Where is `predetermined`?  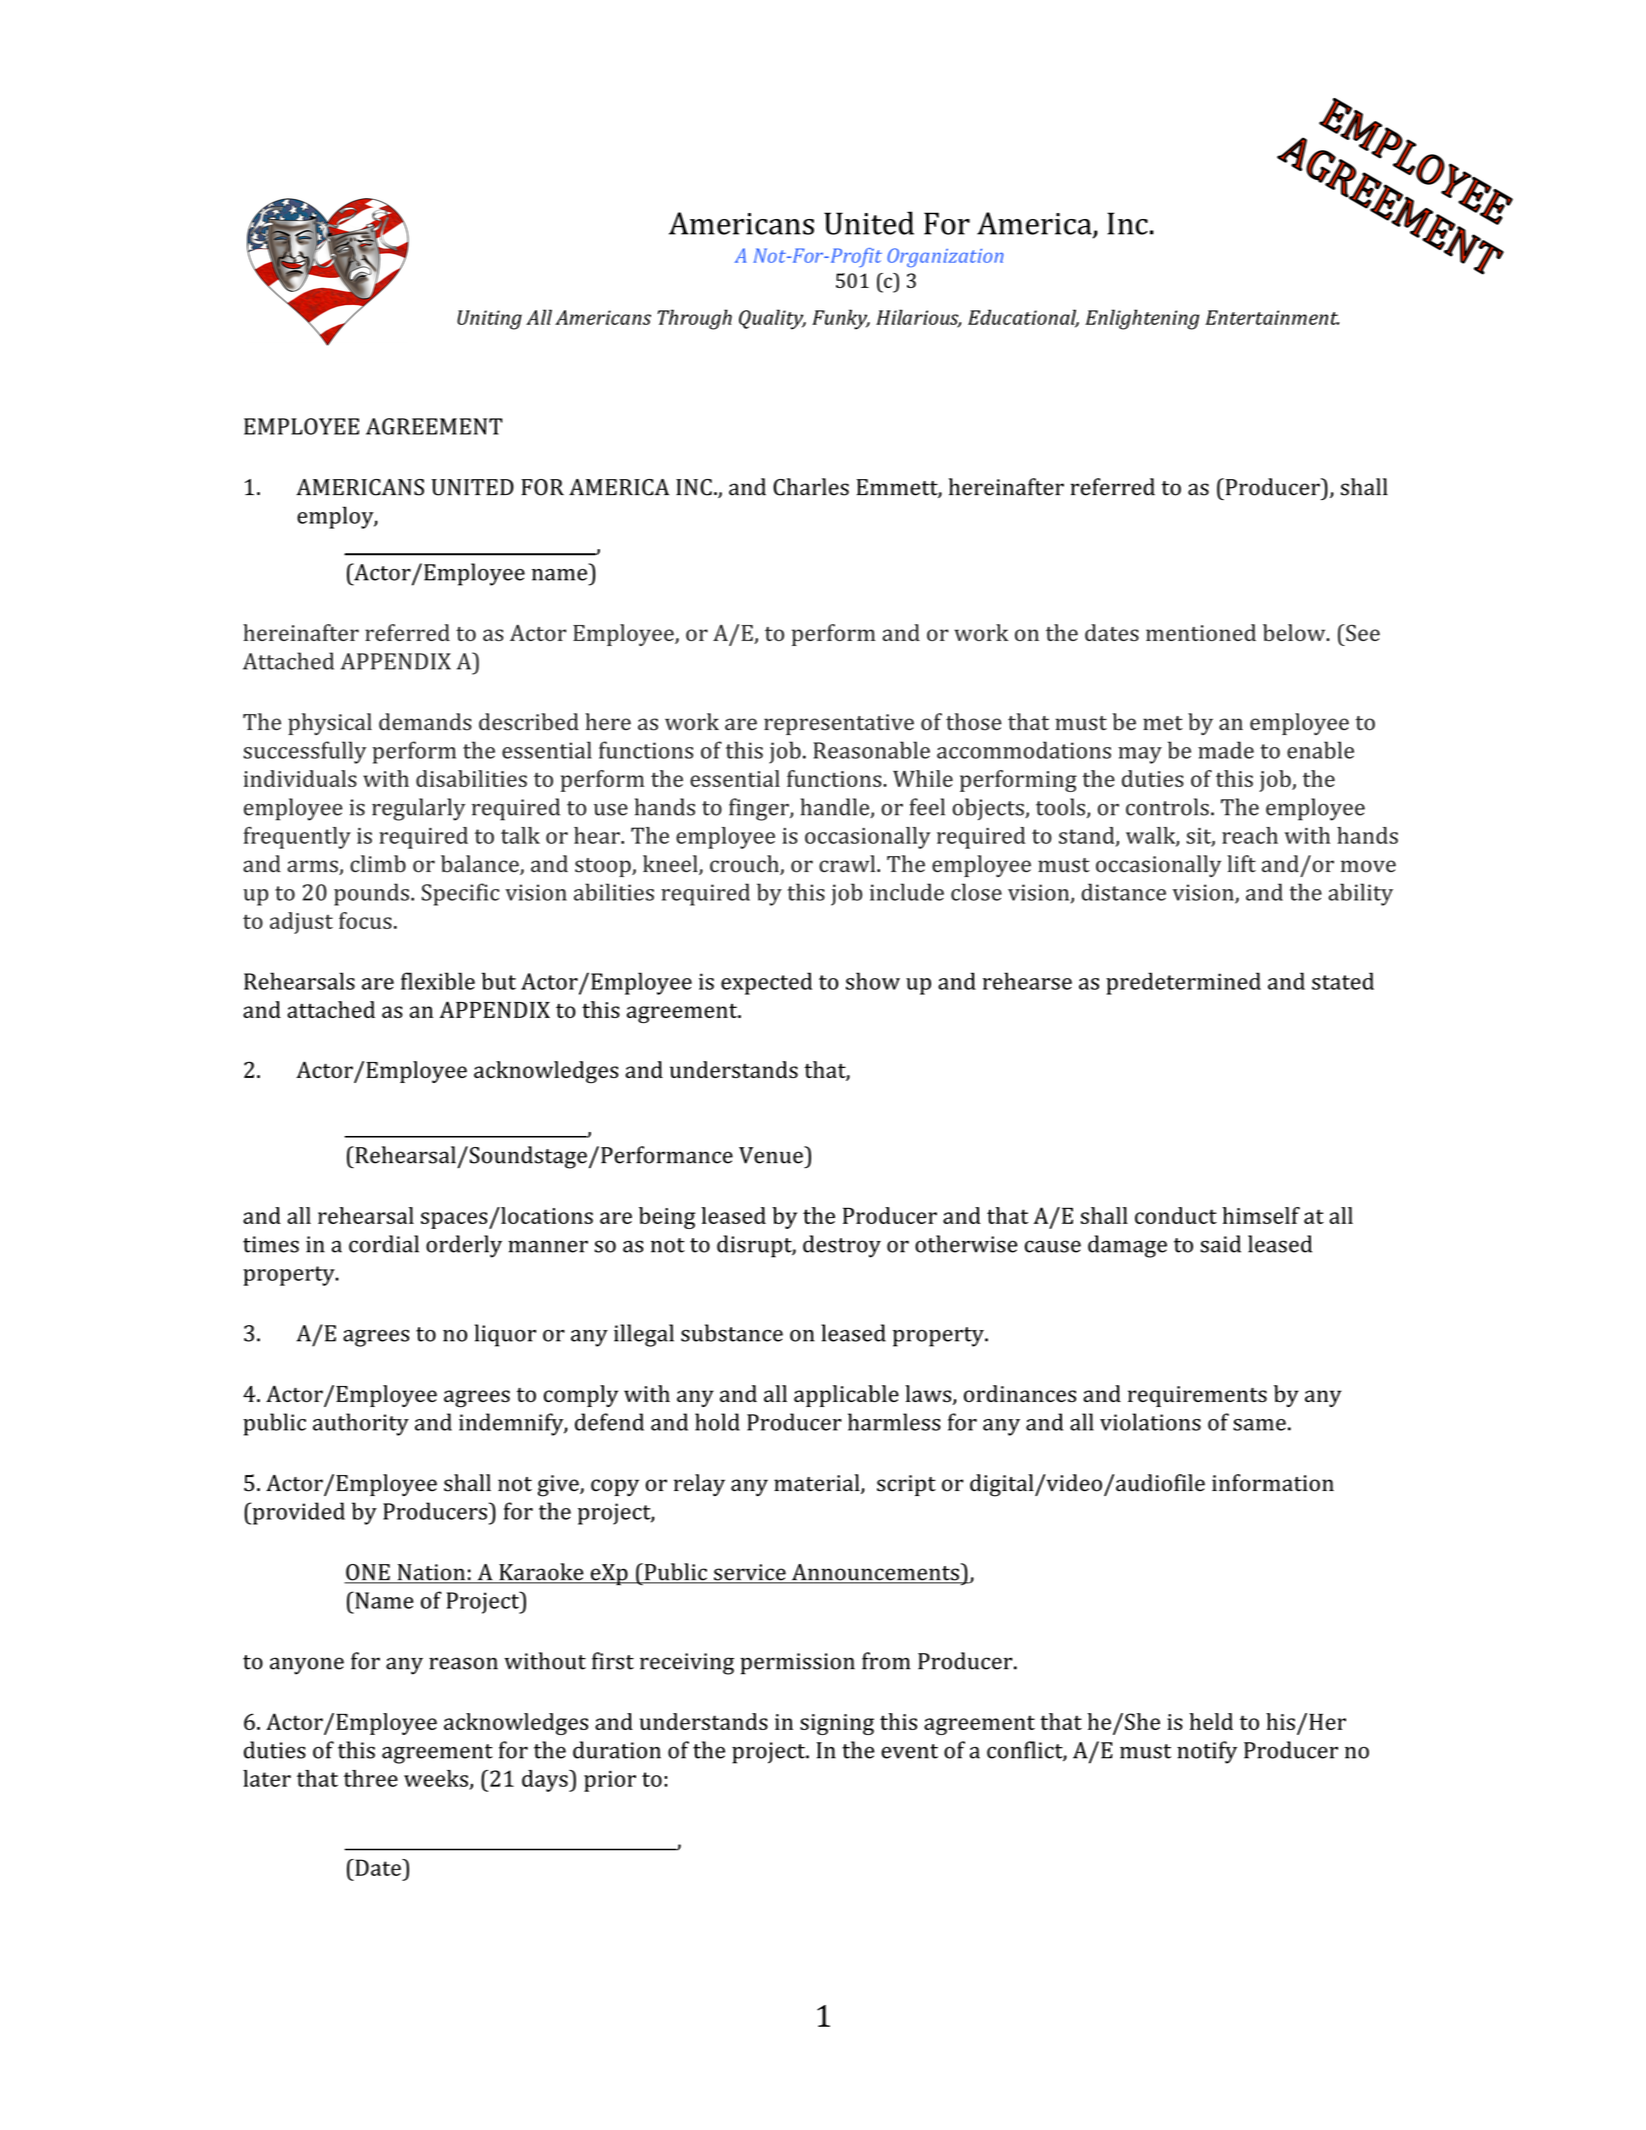
predetermined is located at coordinates (1183, 983).
